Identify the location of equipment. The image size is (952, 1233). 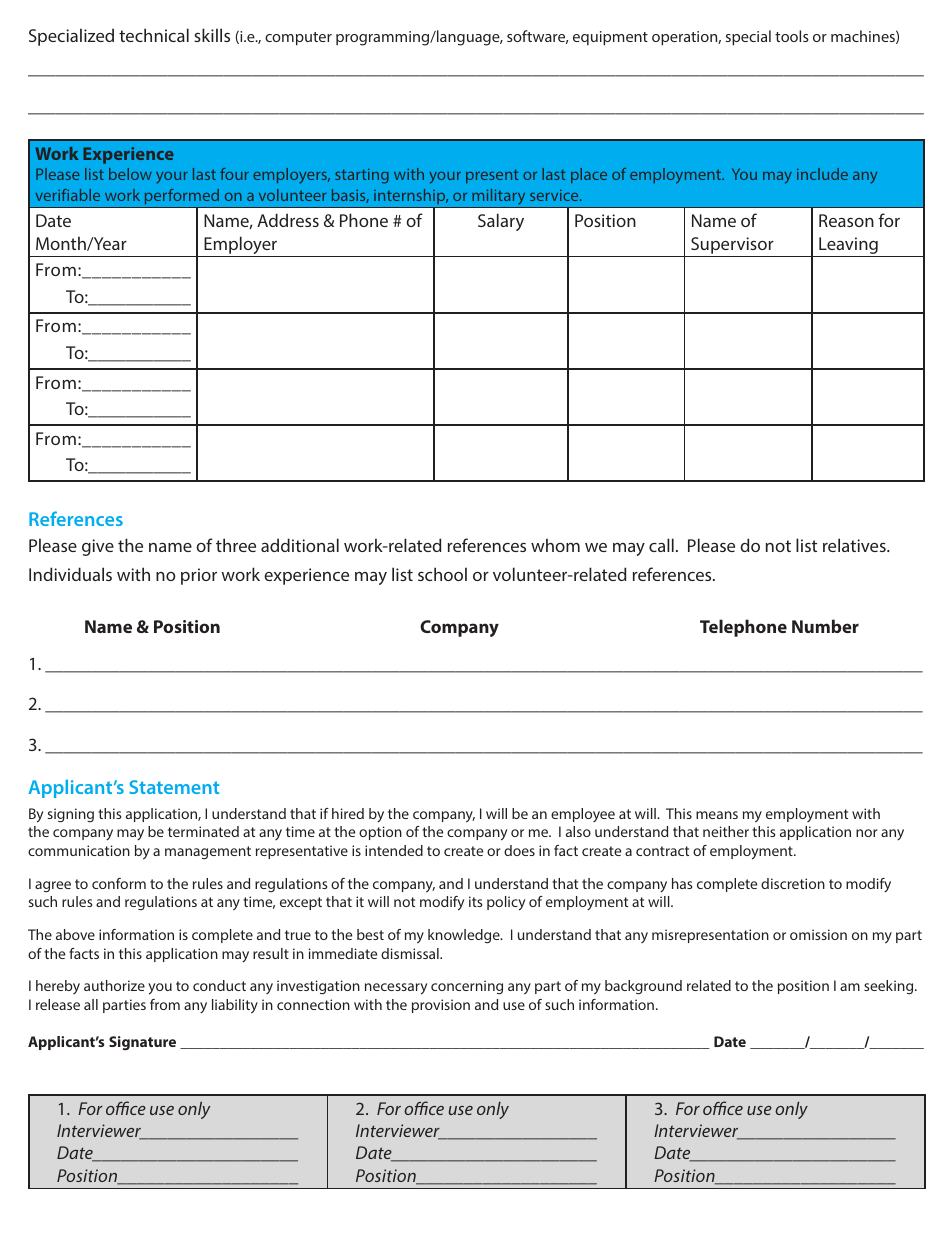
(610, 38).
